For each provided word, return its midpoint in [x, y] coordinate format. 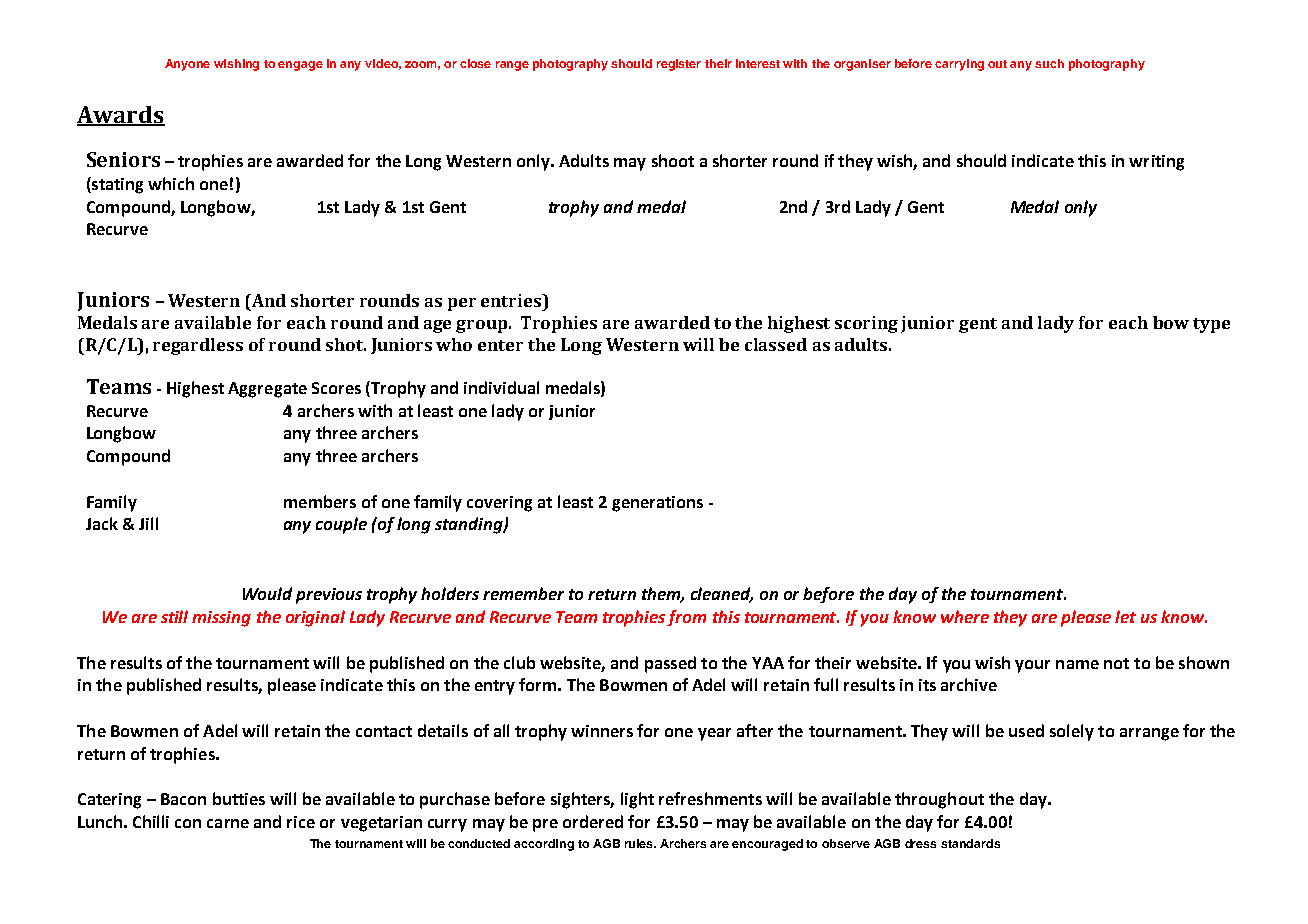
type [1211, 325]
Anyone [187, 65]
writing [1156, 163]
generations [657, 504]
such [1049, 63]
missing [221, 619]
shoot [673, 160]
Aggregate [267, 390]
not [1116, 663]
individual [501, 387]
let [1125, 616]
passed [670, 664]
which [171, 183]
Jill [148, 523]
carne [228, 823]
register [679, 65]
